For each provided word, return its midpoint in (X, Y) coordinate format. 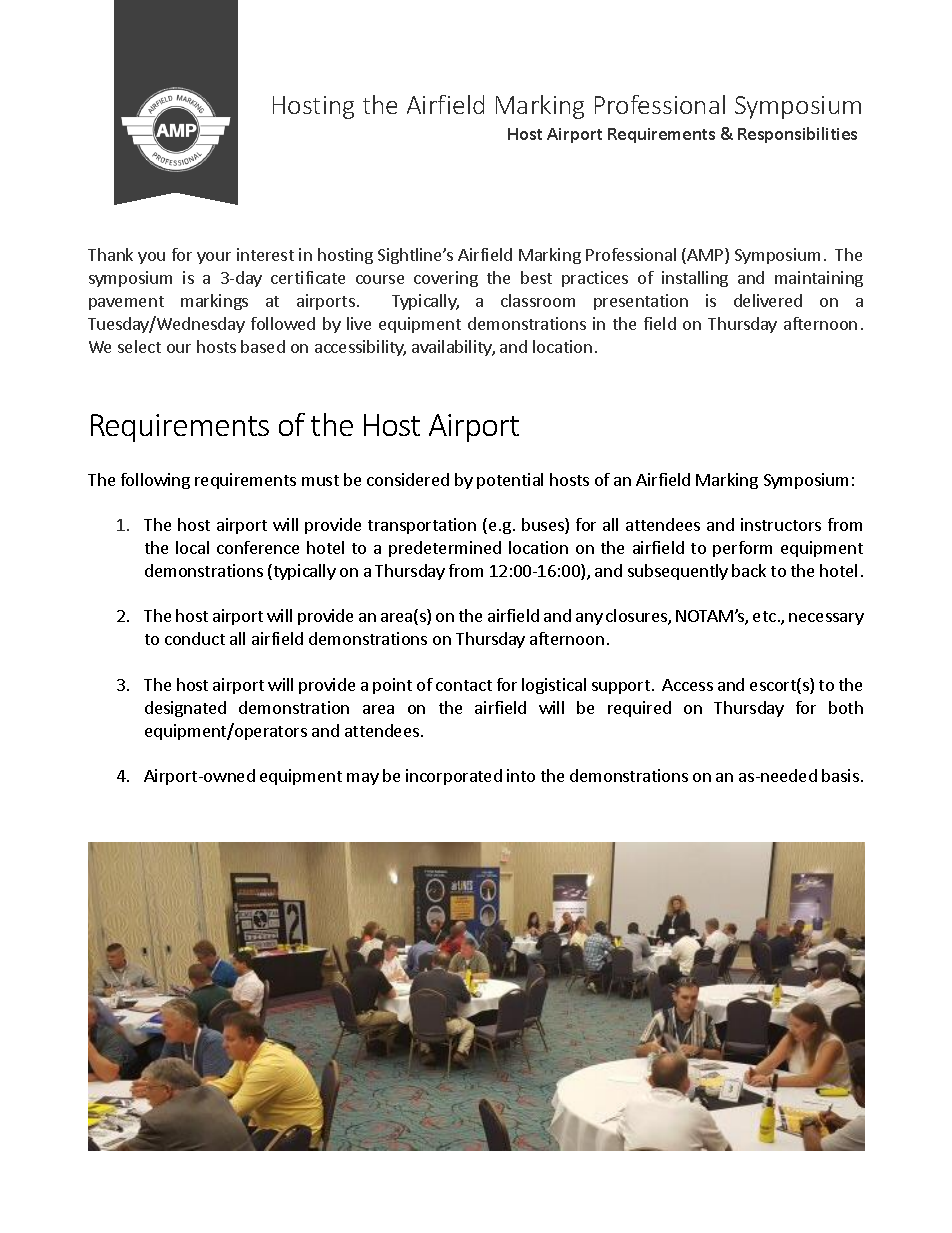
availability (453, 348)
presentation (641, 302)
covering (446, 279)
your (214, 258)
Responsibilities (797, 135)
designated (185, 709)
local (192, 547)
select (139, 346)
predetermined (445, 549)
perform (742, 549)
